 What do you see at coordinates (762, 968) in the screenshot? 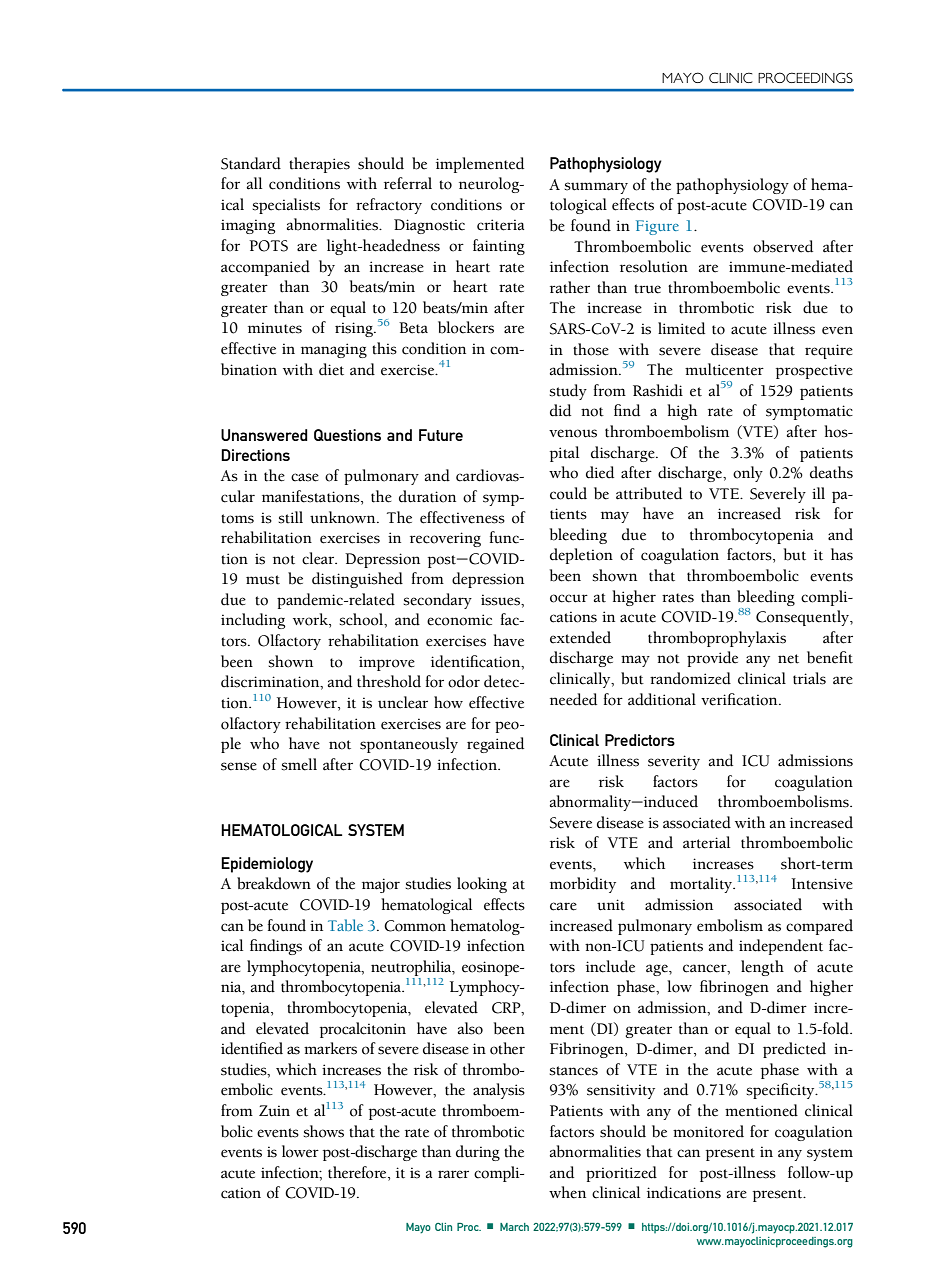
I see `length` at bounding box center [762, 968].
